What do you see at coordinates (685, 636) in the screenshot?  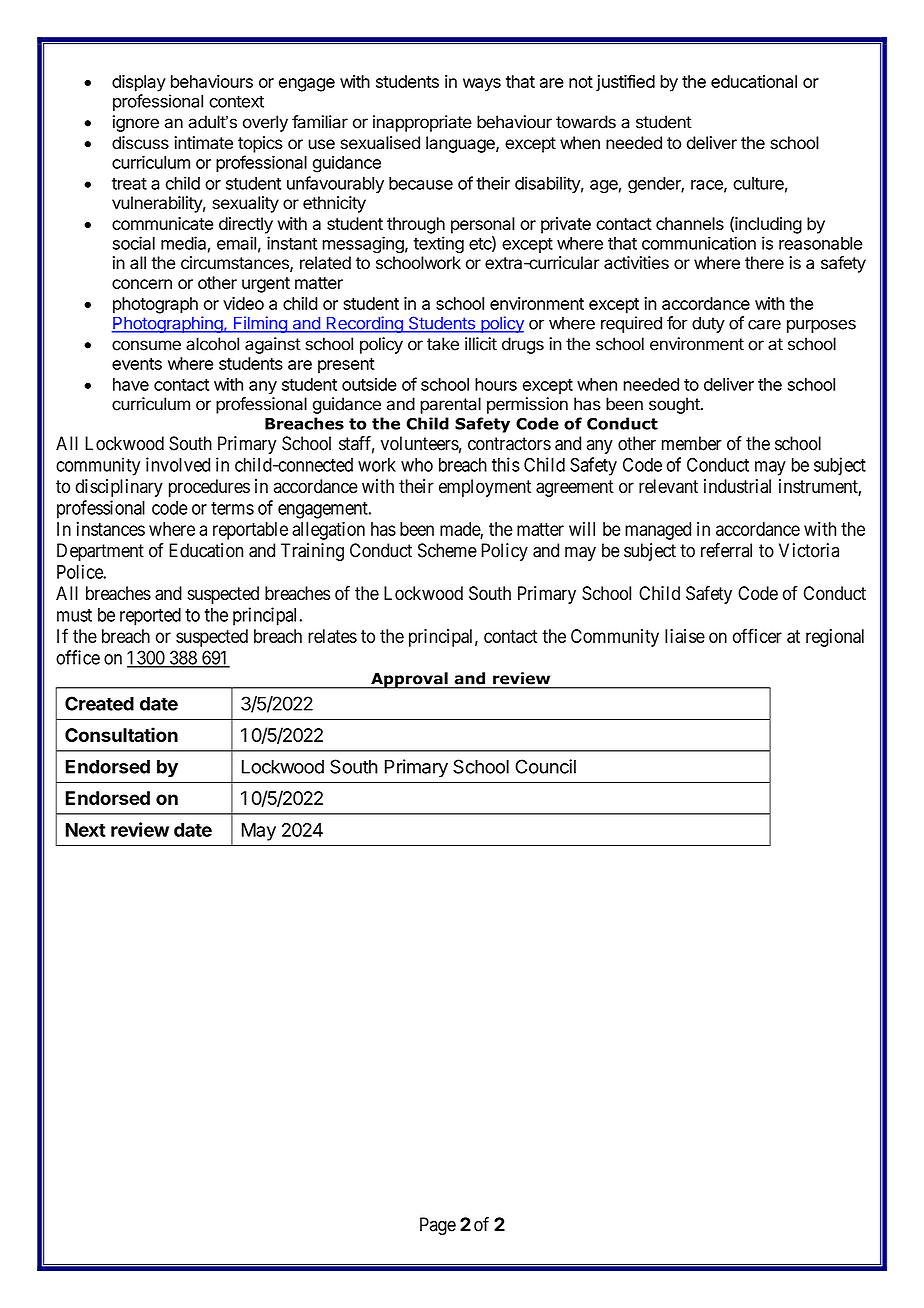 I see `liaise` at bounding box center [685, 636].
